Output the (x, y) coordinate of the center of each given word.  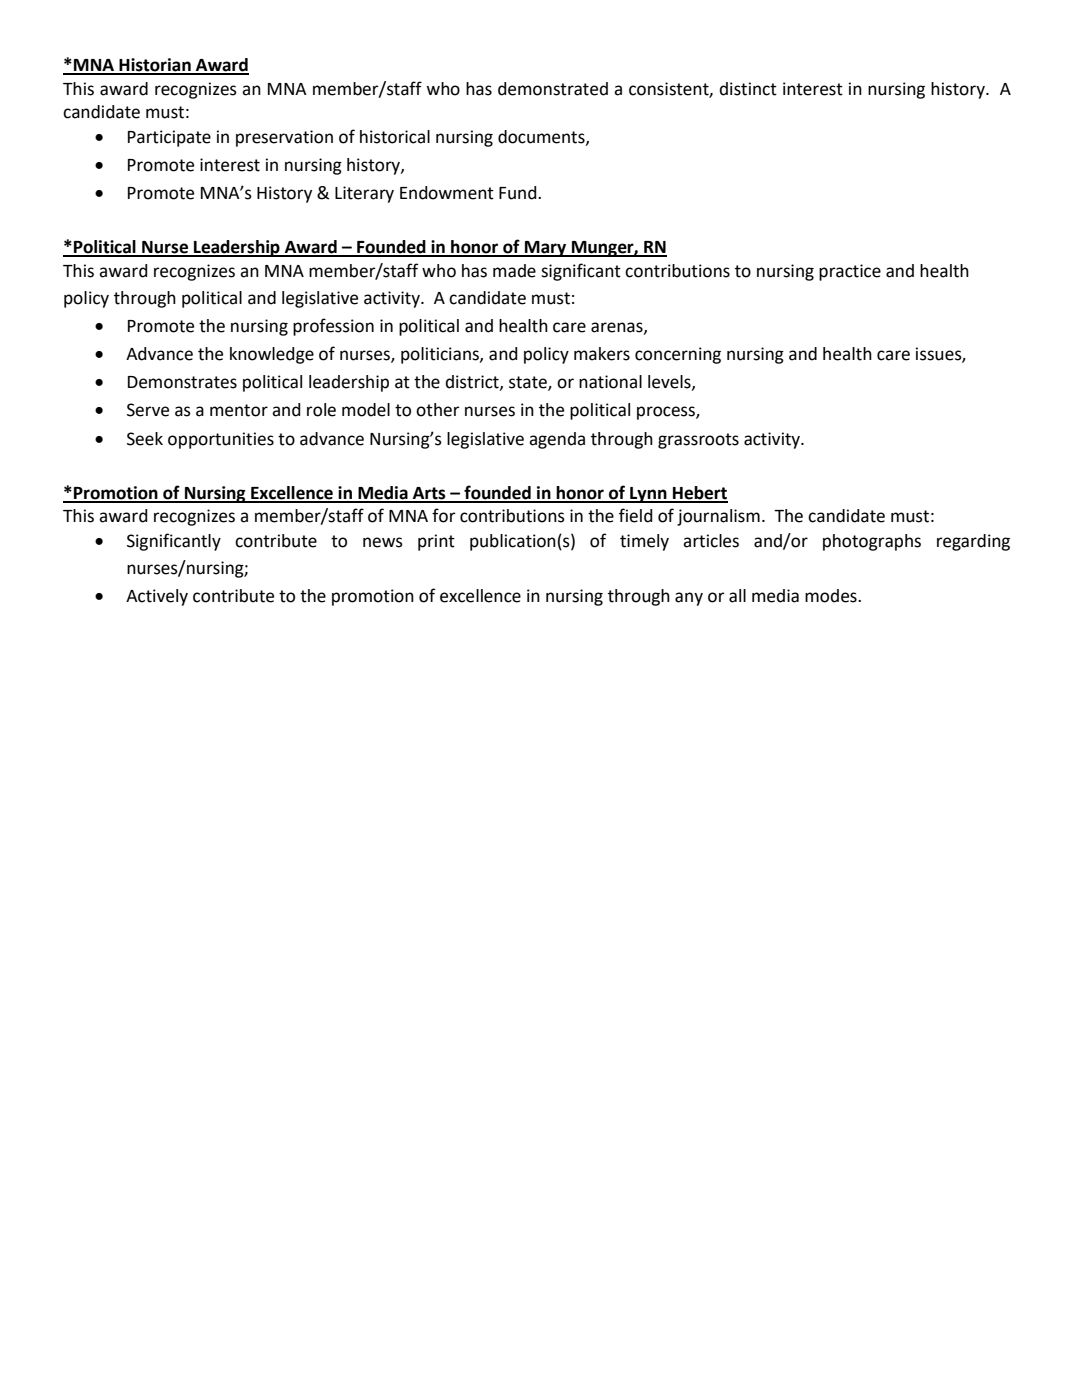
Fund (519, 193)
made (514, 271)
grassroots (698, 441)
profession (333, 327)
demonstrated (553, 89)
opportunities (221, 440)
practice (850, 272)
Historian (155, 66)
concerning (678, 355)
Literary (364, 194)
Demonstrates (182, 382)
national (610, 382)
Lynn (648, 495)
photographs (872, 542)
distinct (748, 89)
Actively (157, 597)
